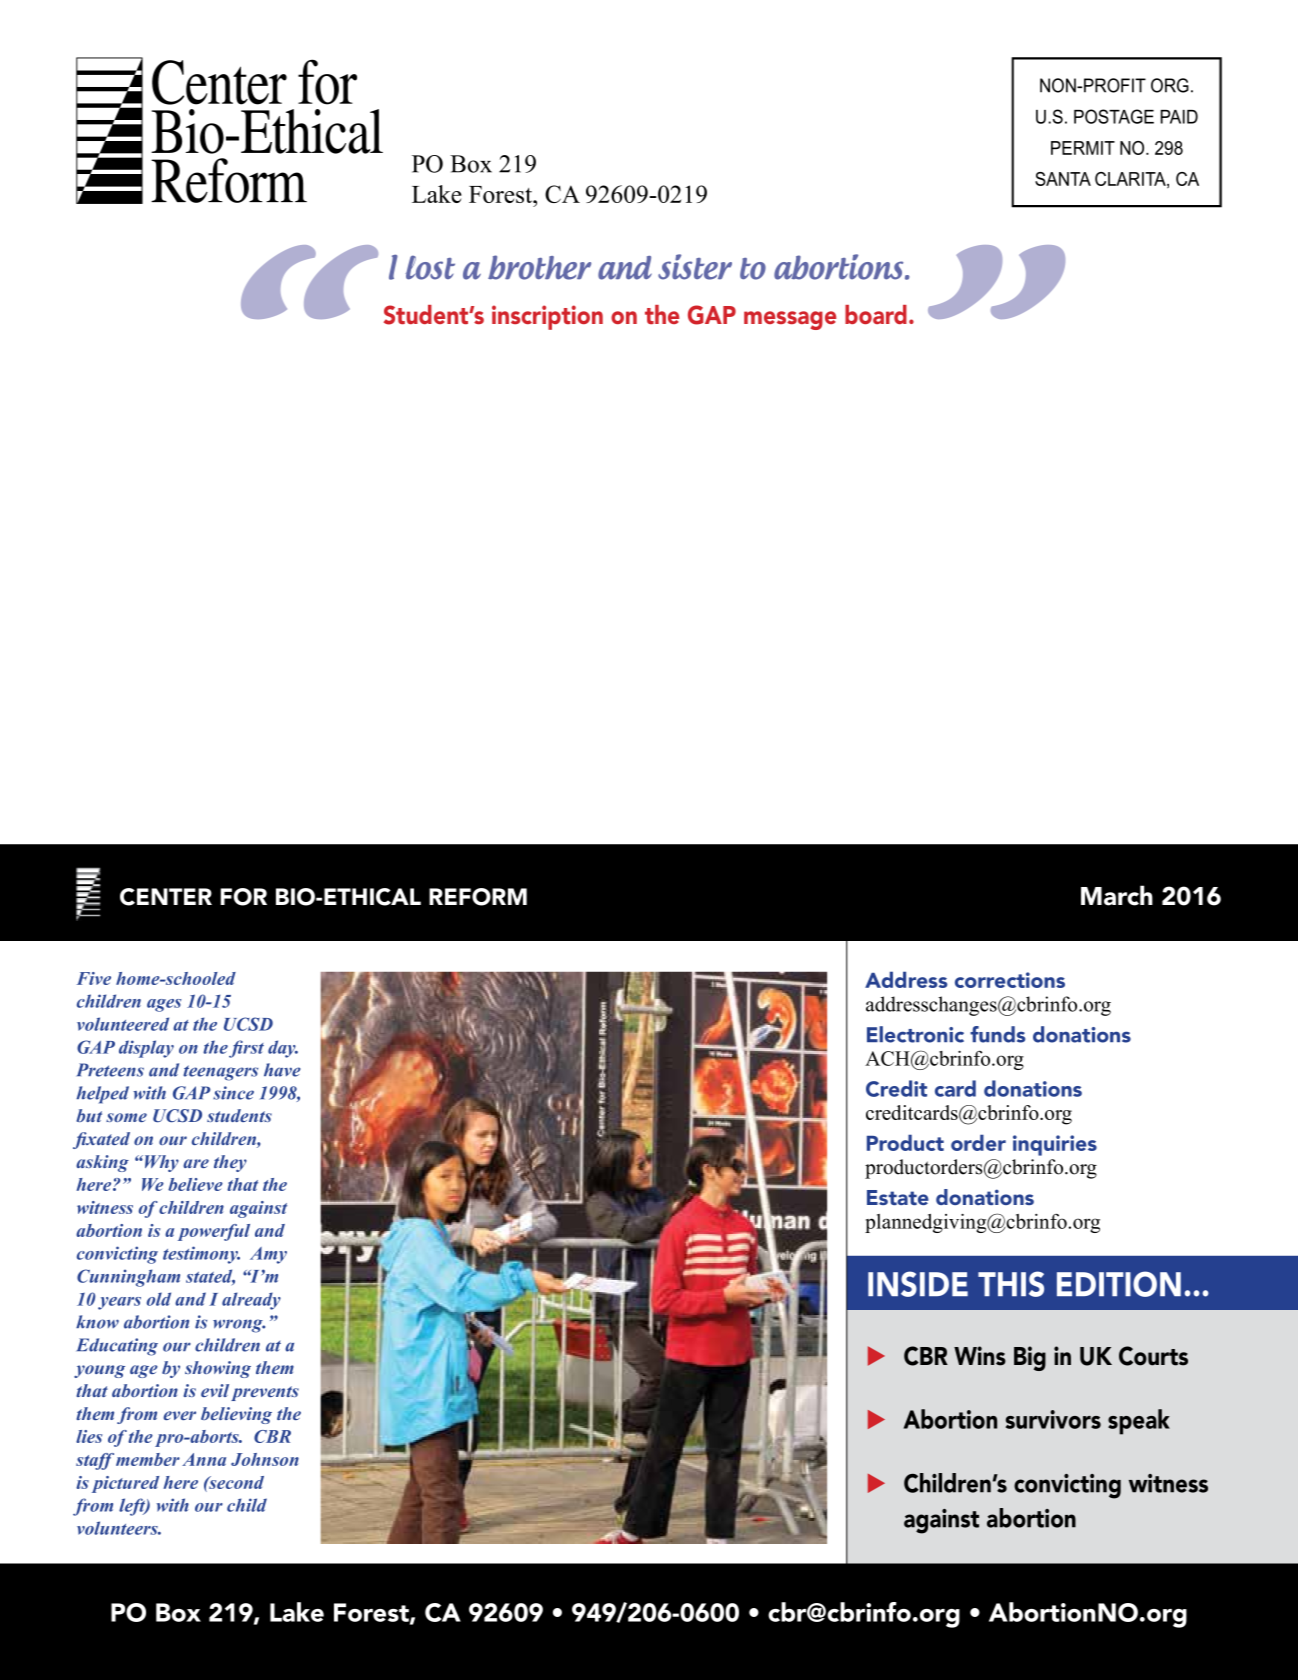 Image resolution: width=1298 pixels, height=1680 pixels. What do you see at coordinates (695, 267) in the image?
I see `sister` at bounding box center [695, 267].
